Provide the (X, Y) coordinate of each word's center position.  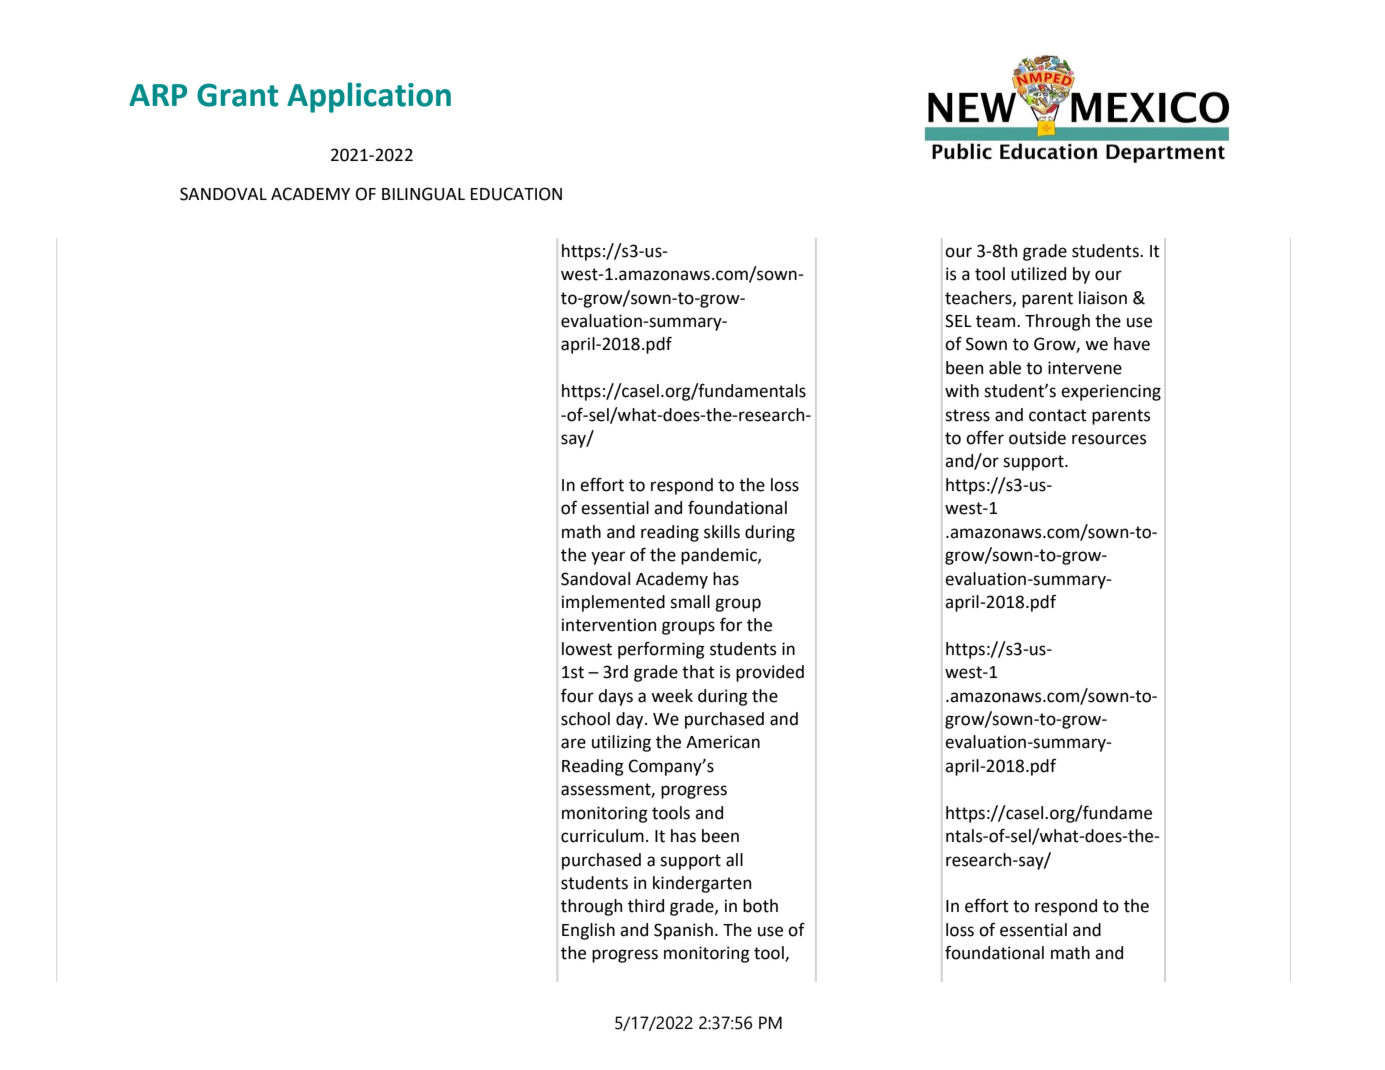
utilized (1038, 274)
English (588, 931)
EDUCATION (516, 194)
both (760, 906)
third (646, 906)
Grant (237, 95)
